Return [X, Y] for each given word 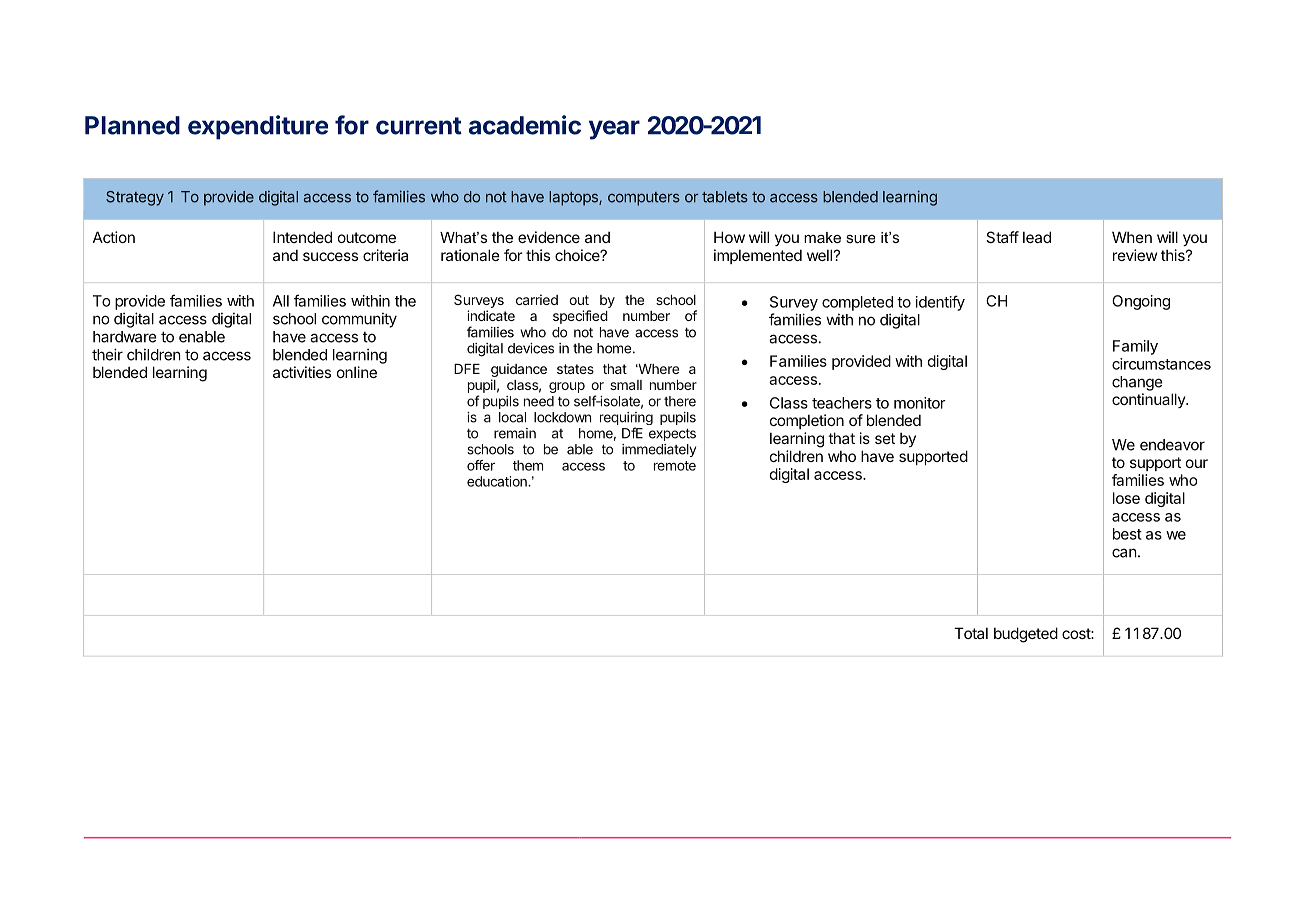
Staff [1002, 237]
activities [302, 372]
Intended [302, 237]
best [1127, 534]
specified [580, 317]
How [729, 237]
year [614, 130]
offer [481, 465]
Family [1135, 347]
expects [672, 434]
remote [675, 466]
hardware [125, 337]
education [498, 481]
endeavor [1172, 445]
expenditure [258, 127]
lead [1037, 237]
